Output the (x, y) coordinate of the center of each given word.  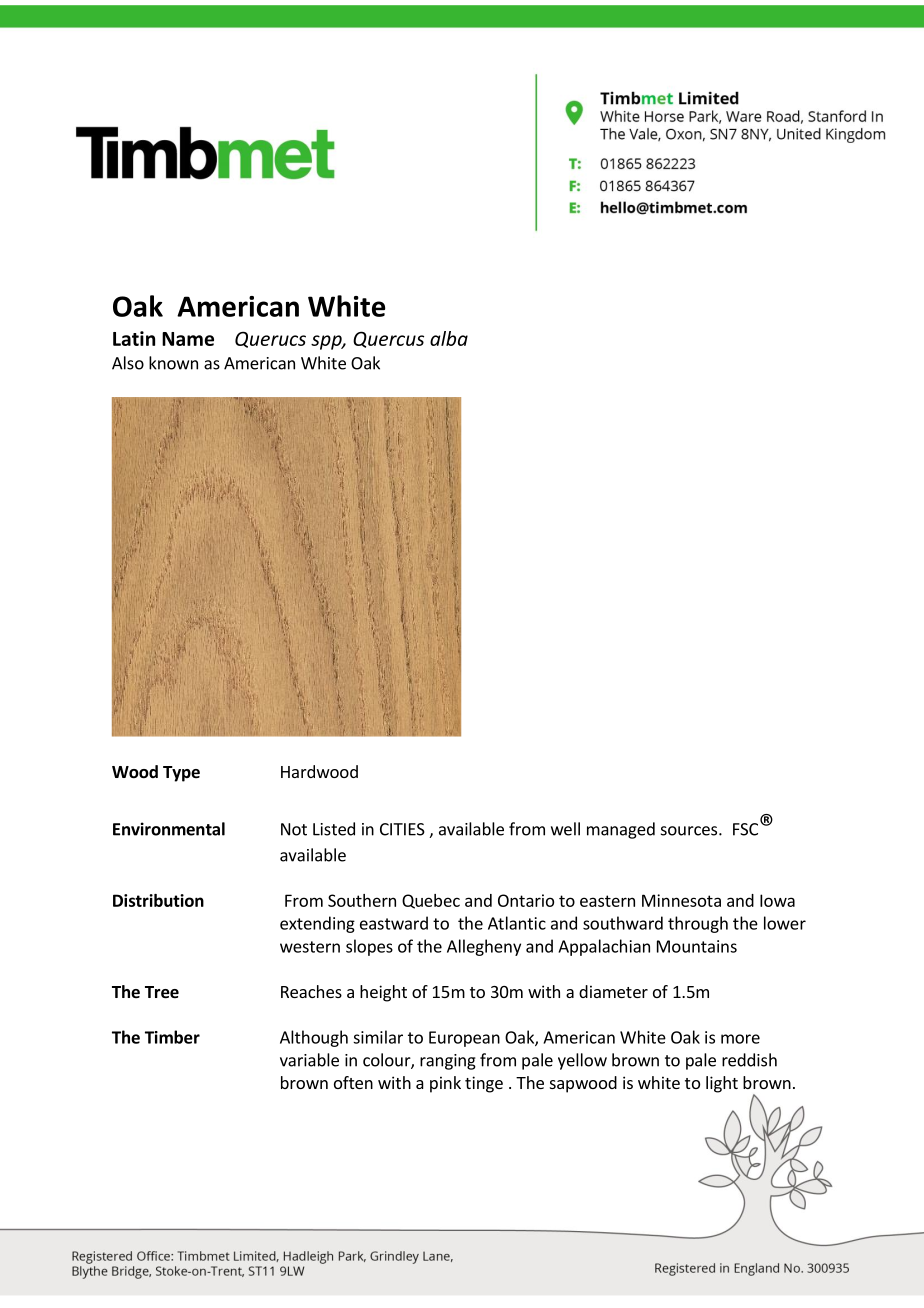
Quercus (388, 339)
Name (188, 339)
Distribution (158, 900)
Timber (172, 1037)
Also (128, 363)
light (722, 1084)
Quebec (431, 901)
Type (181, 774)
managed (621, 830)
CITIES (402, 829)
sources (690, 831)
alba (449, 338)
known (173, 363)
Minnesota (681, 900)
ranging (448, 1062)
